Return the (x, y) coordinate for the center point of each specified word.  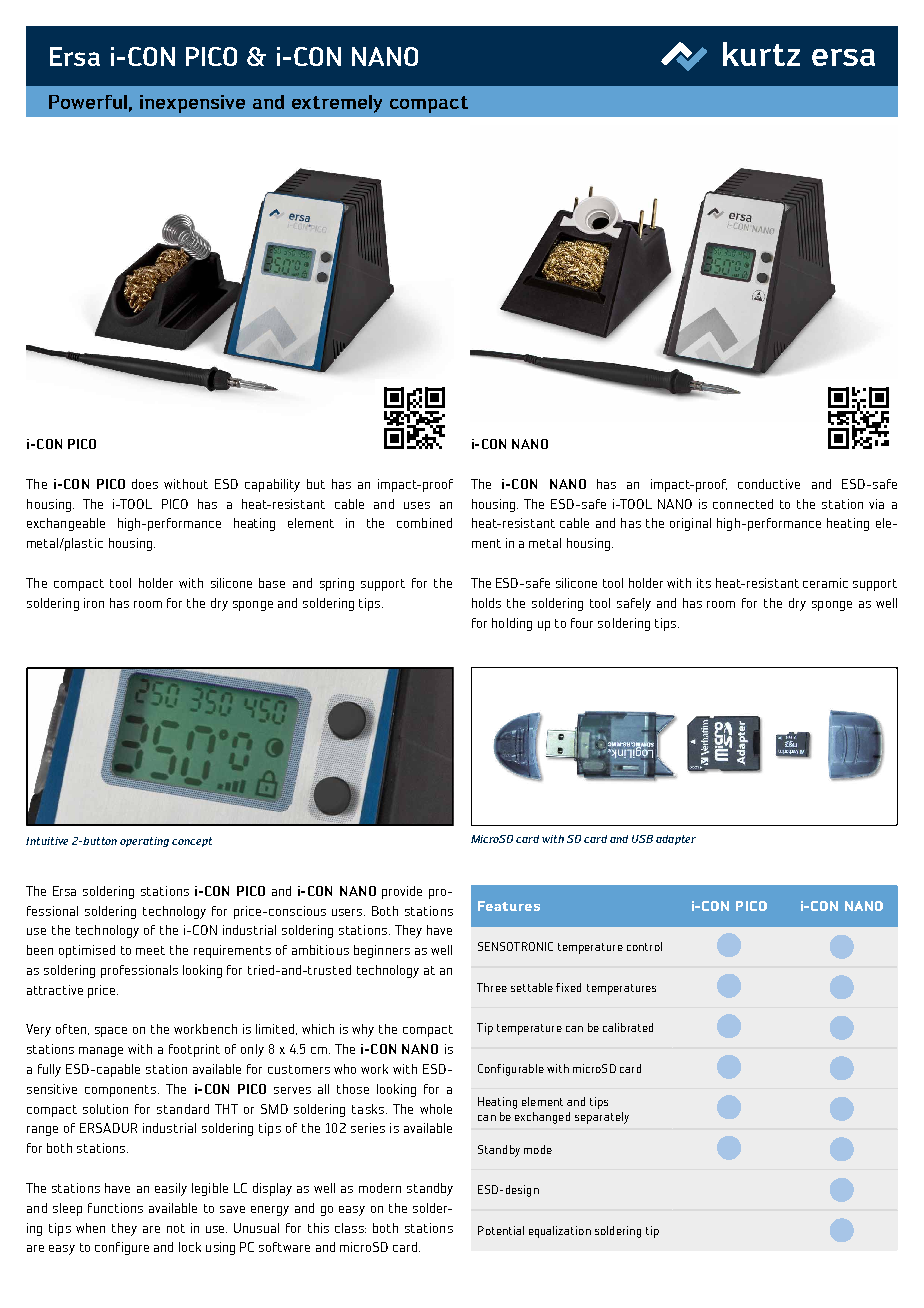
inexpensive (192, 104)
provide (402, 892)
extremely (337, 104)
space (111, 1032)
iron (94, 603)
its (704, 583)
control (644, 946)
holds (486, 603)
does (145, 484)
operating (144, 842)
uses (417, 505)
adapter (676, 840)
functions (115, 1208)
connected (743, 504)
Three (492, 987)
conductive (769, 484)
